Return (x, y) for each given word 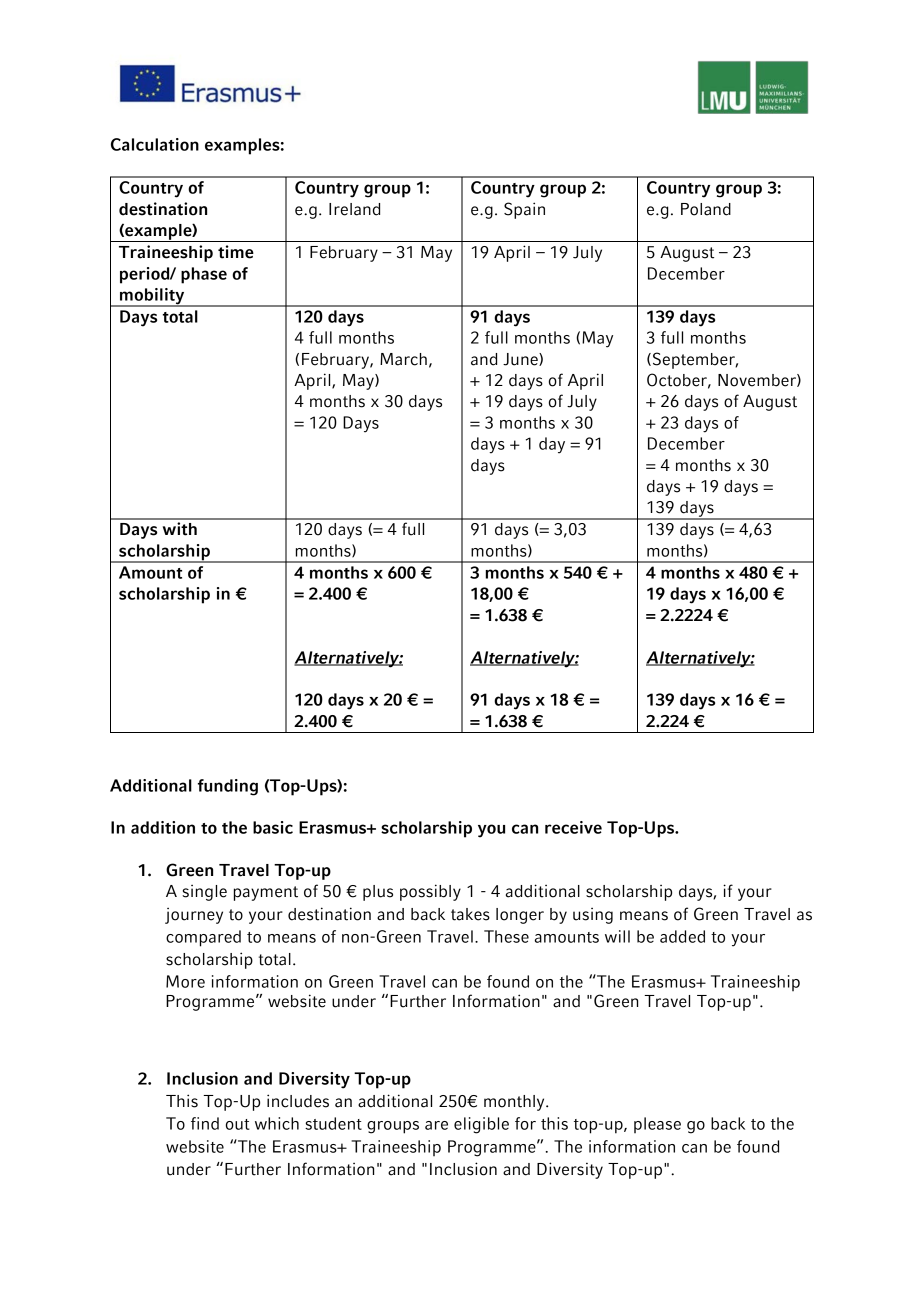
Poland (706, 209)
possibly (430, 892)
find (205, 1123)
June (521, 359)
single (204, 893)
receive (573, 827)
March (403, 359)
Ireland (354, 209)
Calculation (155, 144)
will (617, 936)
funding (228, 787)
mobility (152, 297)
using (593, 916)
